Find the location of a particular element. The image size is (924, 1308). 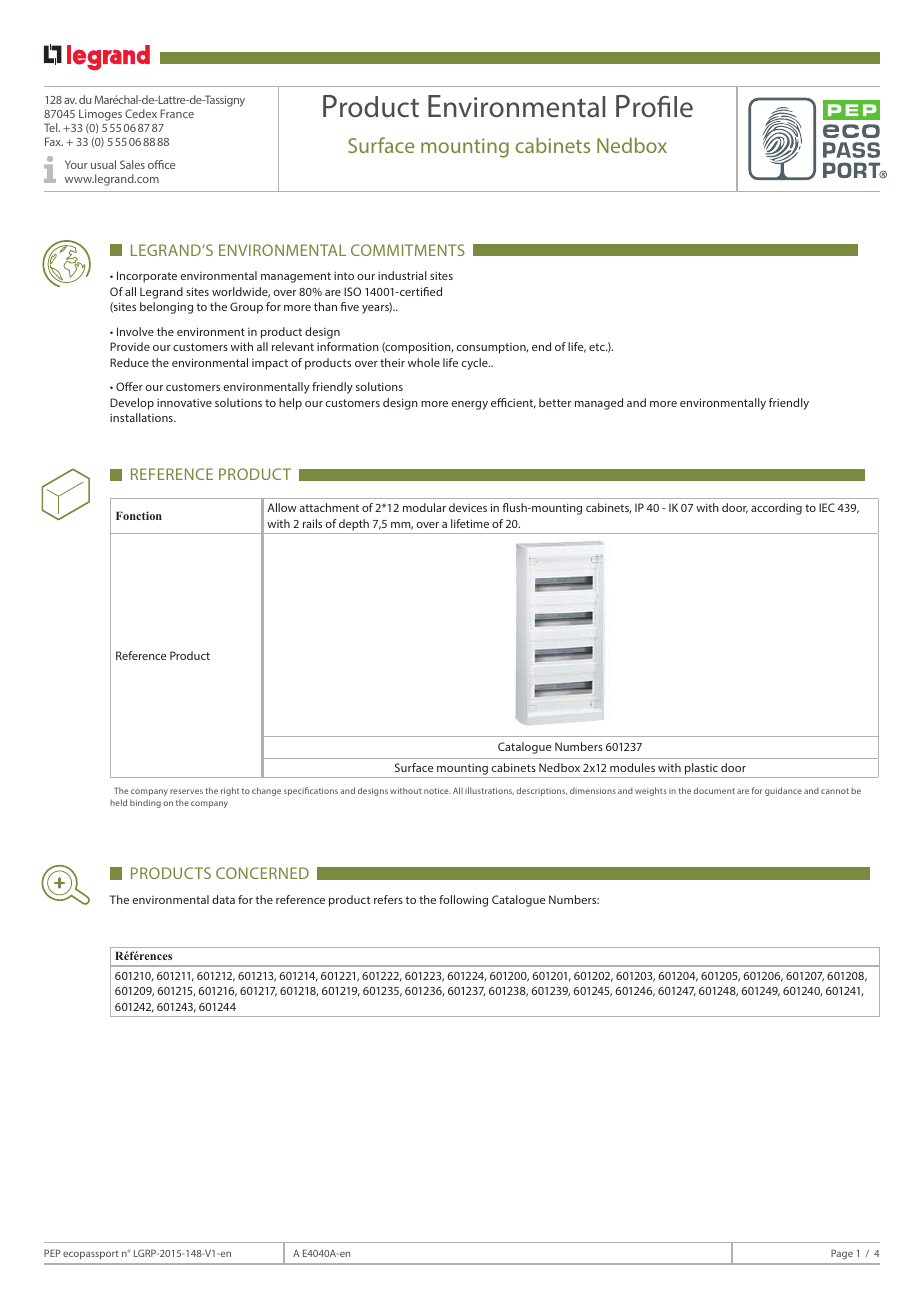

following is located at coordinates (463, 901).
